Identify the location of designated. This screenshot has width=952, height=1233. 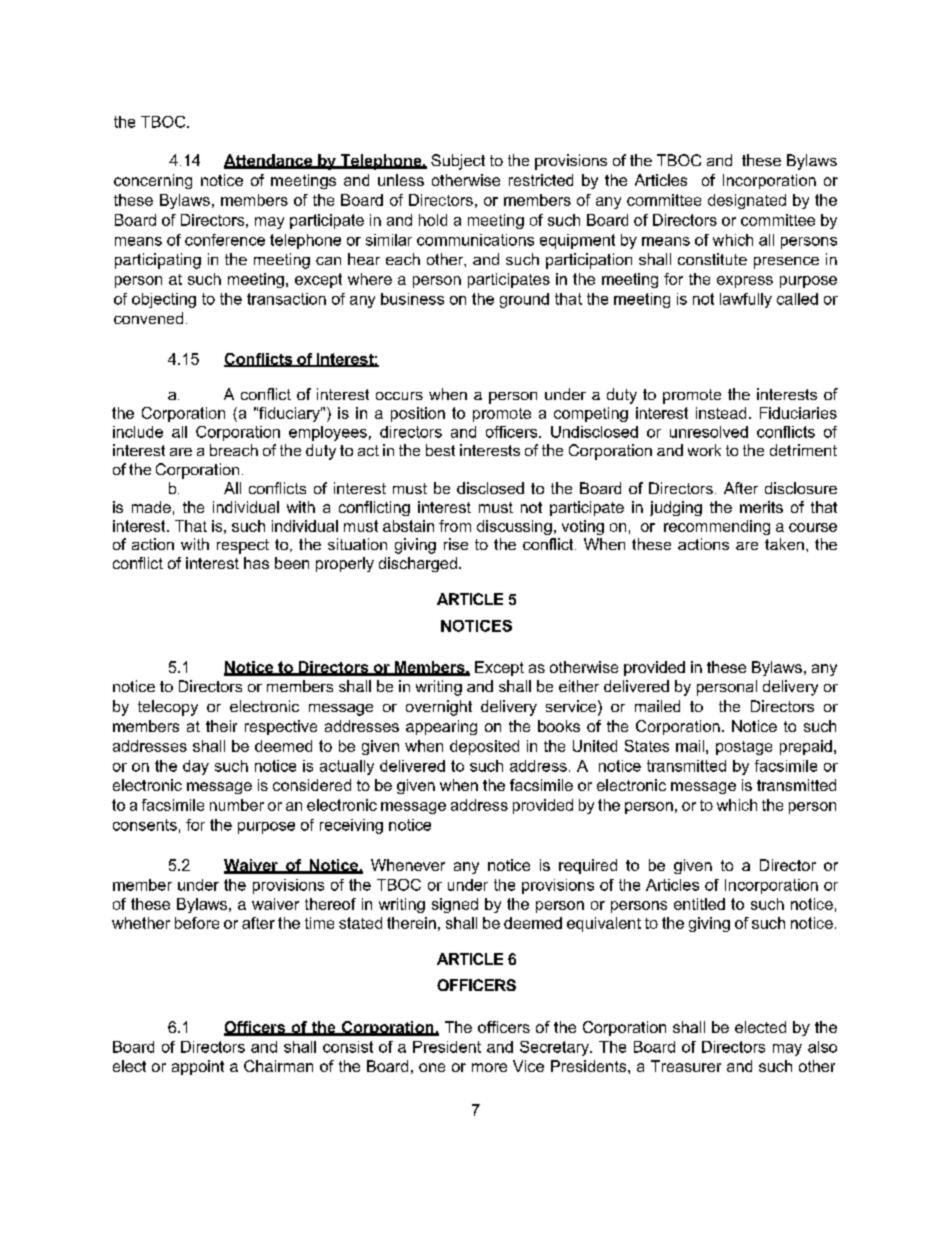
(747, 201).
